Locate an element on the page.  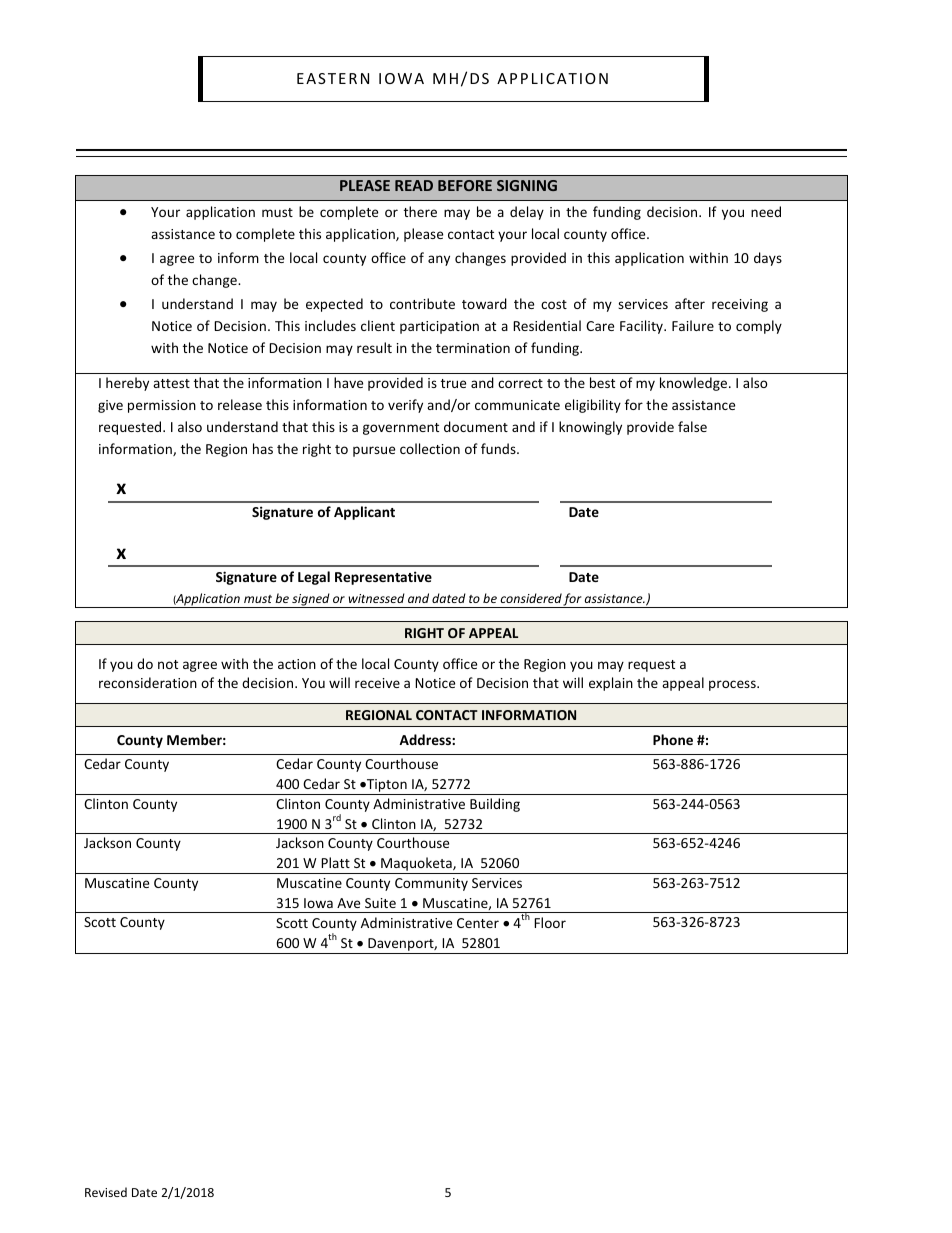
receive is located at coordinates (377, 683).
